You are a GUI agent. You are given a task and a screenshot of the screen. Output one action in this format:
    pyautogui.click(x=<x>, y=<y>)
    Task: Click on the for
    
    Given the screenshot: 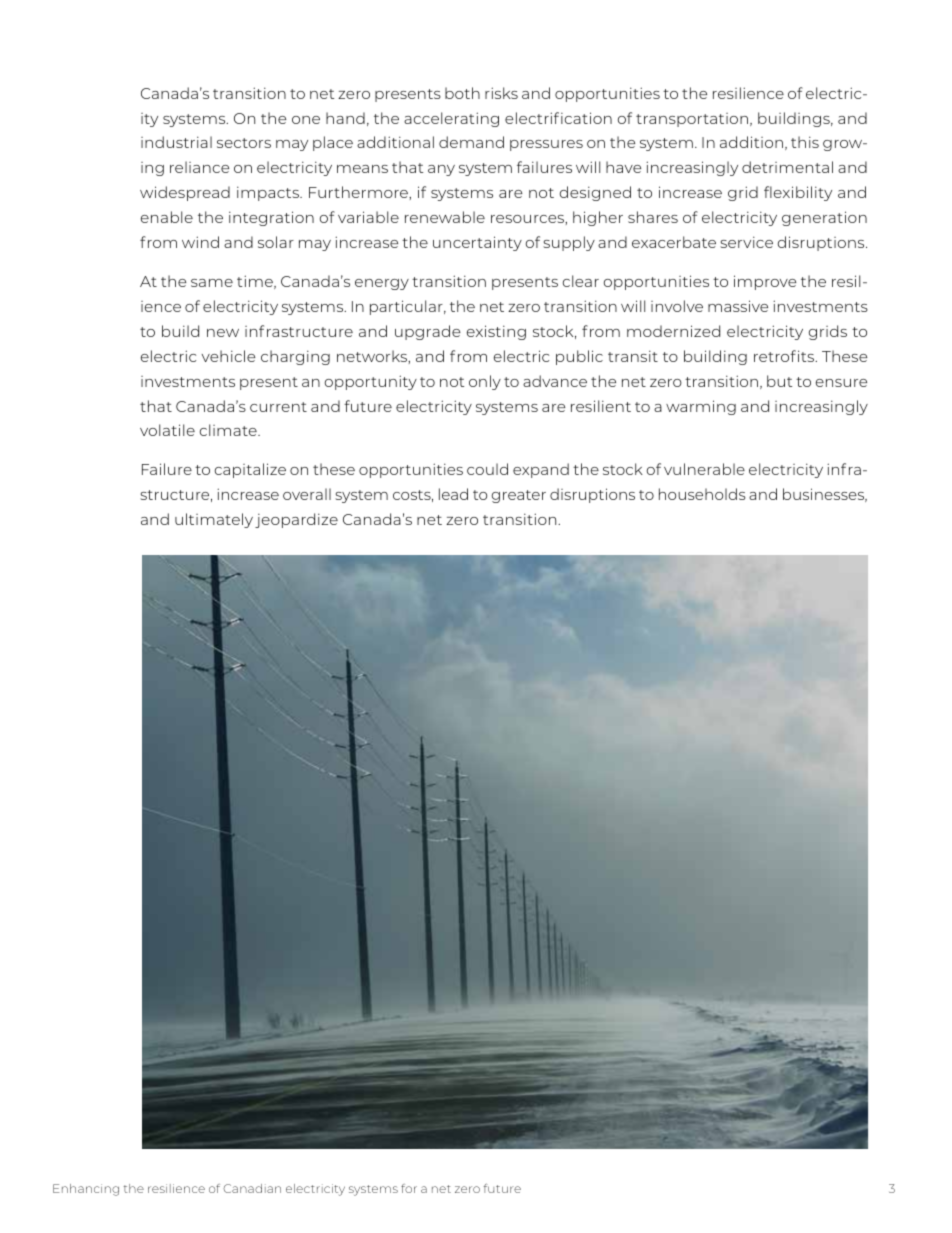 What is the action you would take?
    pyautogui.click(x=409, y=1188)
